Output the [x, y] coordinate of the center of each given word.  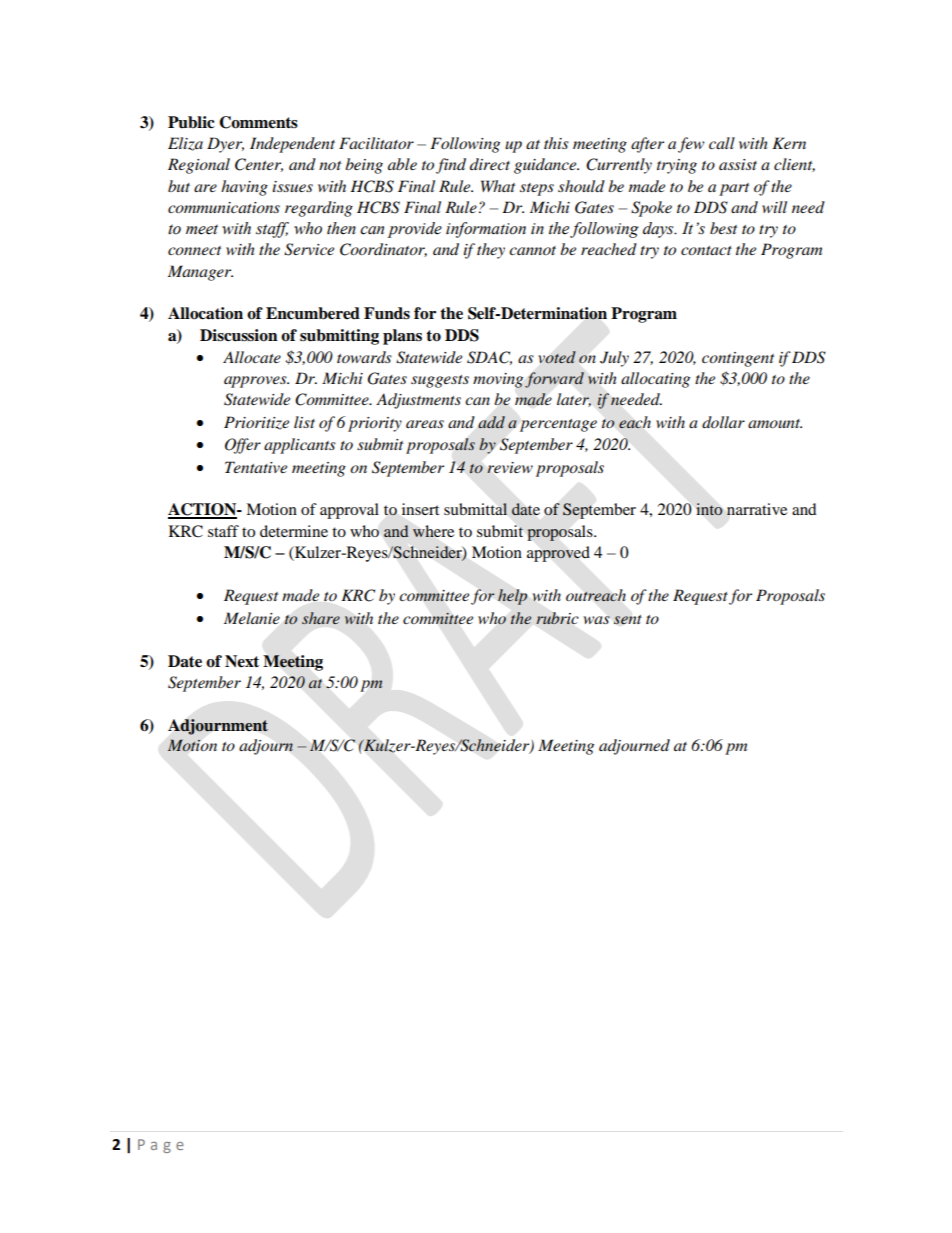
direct [490, 164]
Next [242, 661]
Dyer [225, 145]
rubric [557, 618]
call [722, 143]
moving [498, 380]
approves [256, 382]
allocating [655, 380]
